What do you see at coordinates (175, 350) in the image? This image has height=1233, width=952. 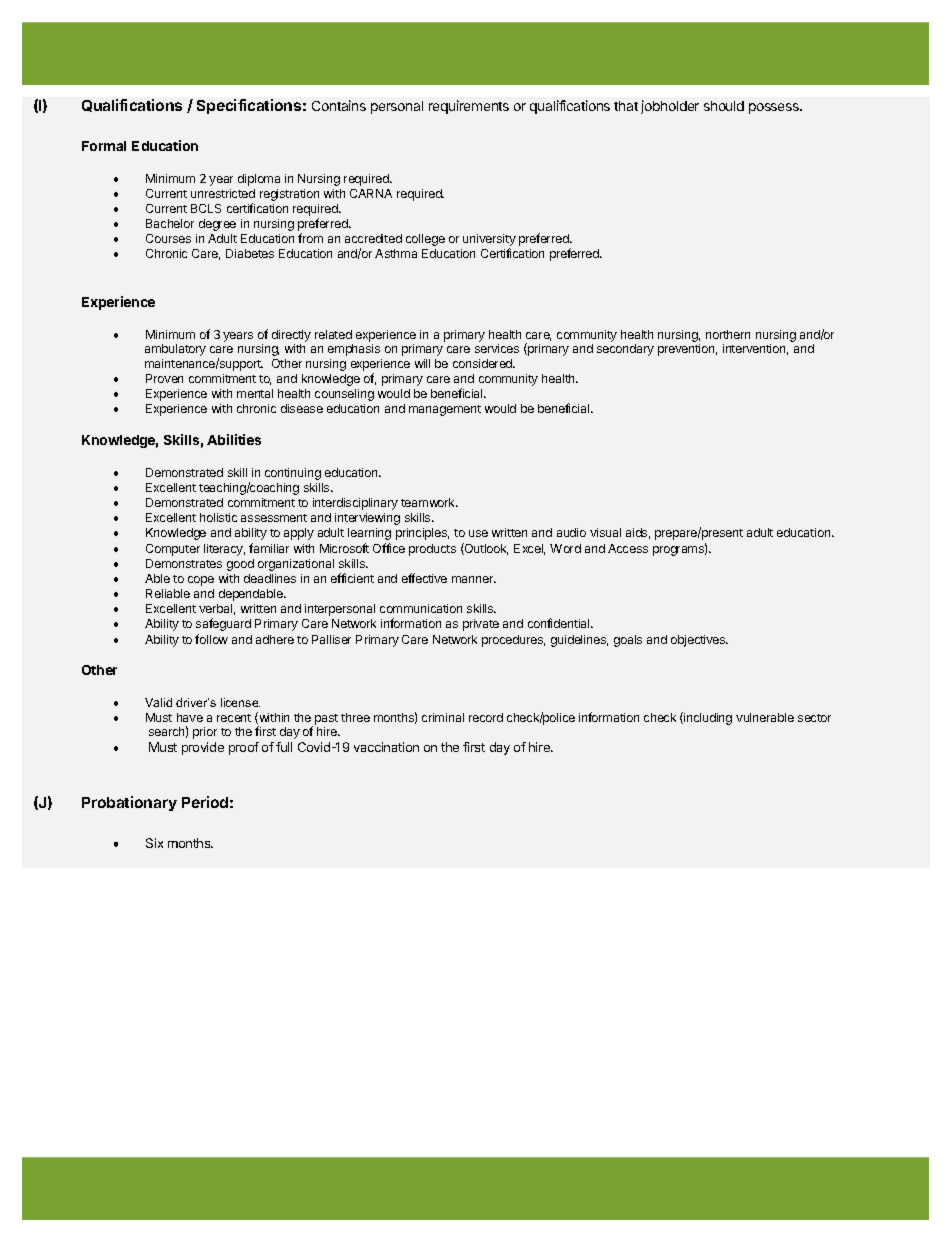 I see `ambulatory` at bounding box center [175, 350].
